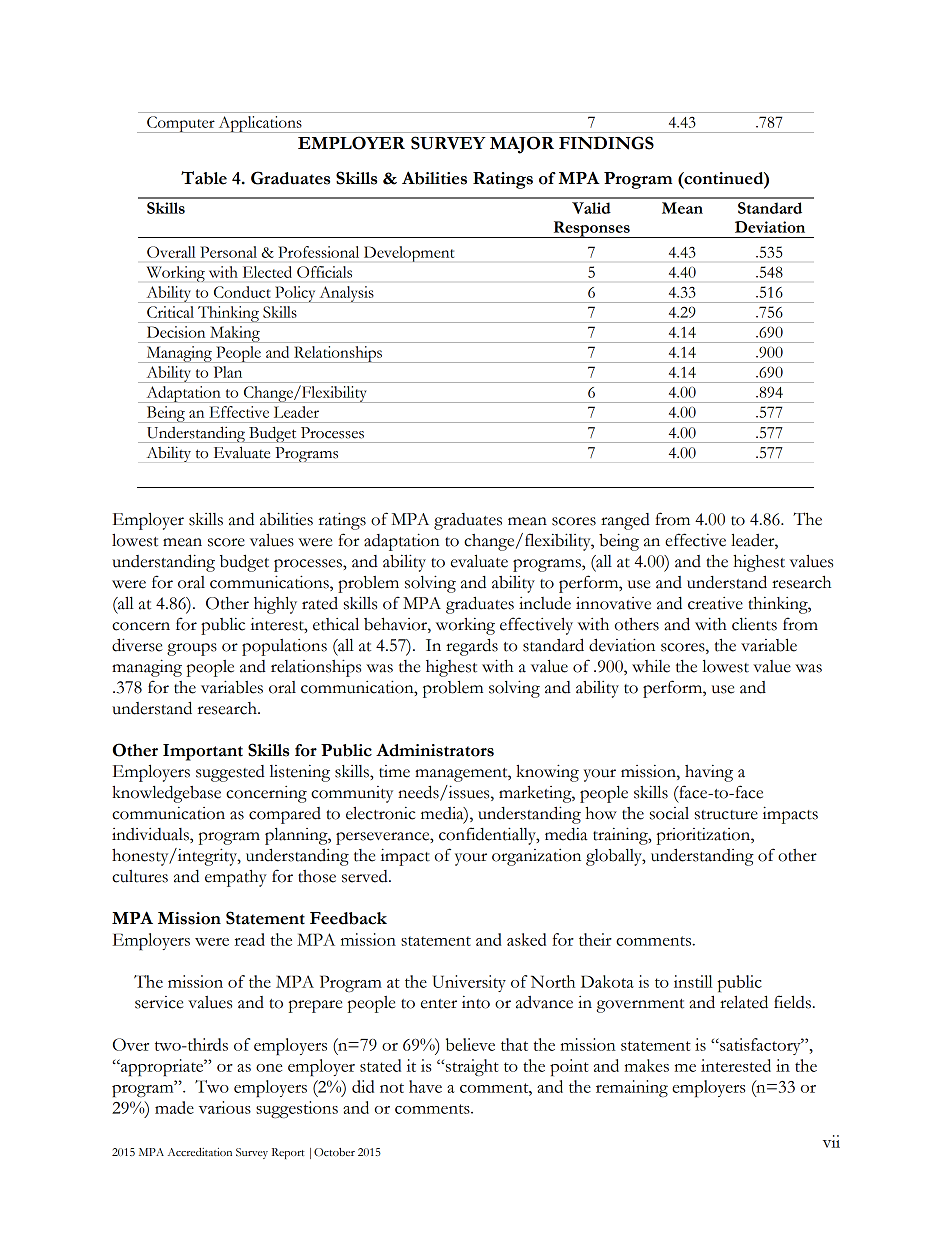 This screenshot has height=1233, width=952. Describe the element at coordinates (726, 815) in the screenshot. I see `structure` at that location.
